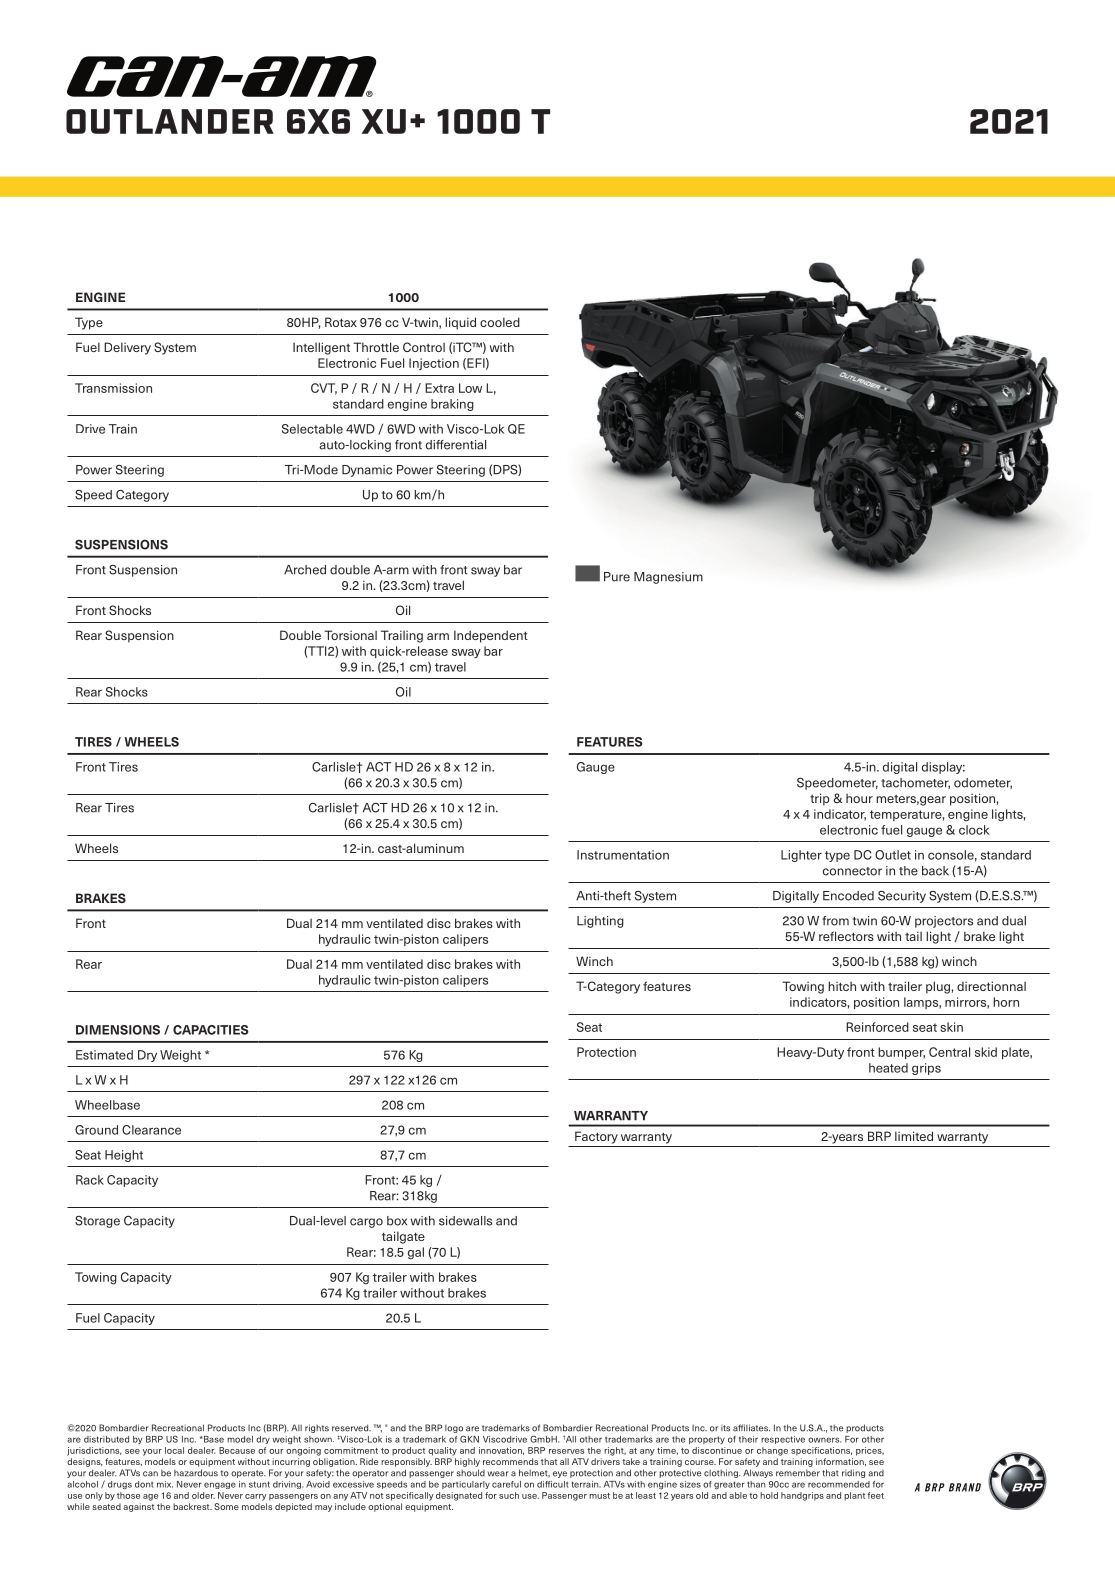  What do you see at coordinates (500, 322) in the screenshot?
I see `cooled` at bounding box center [500, 322].
